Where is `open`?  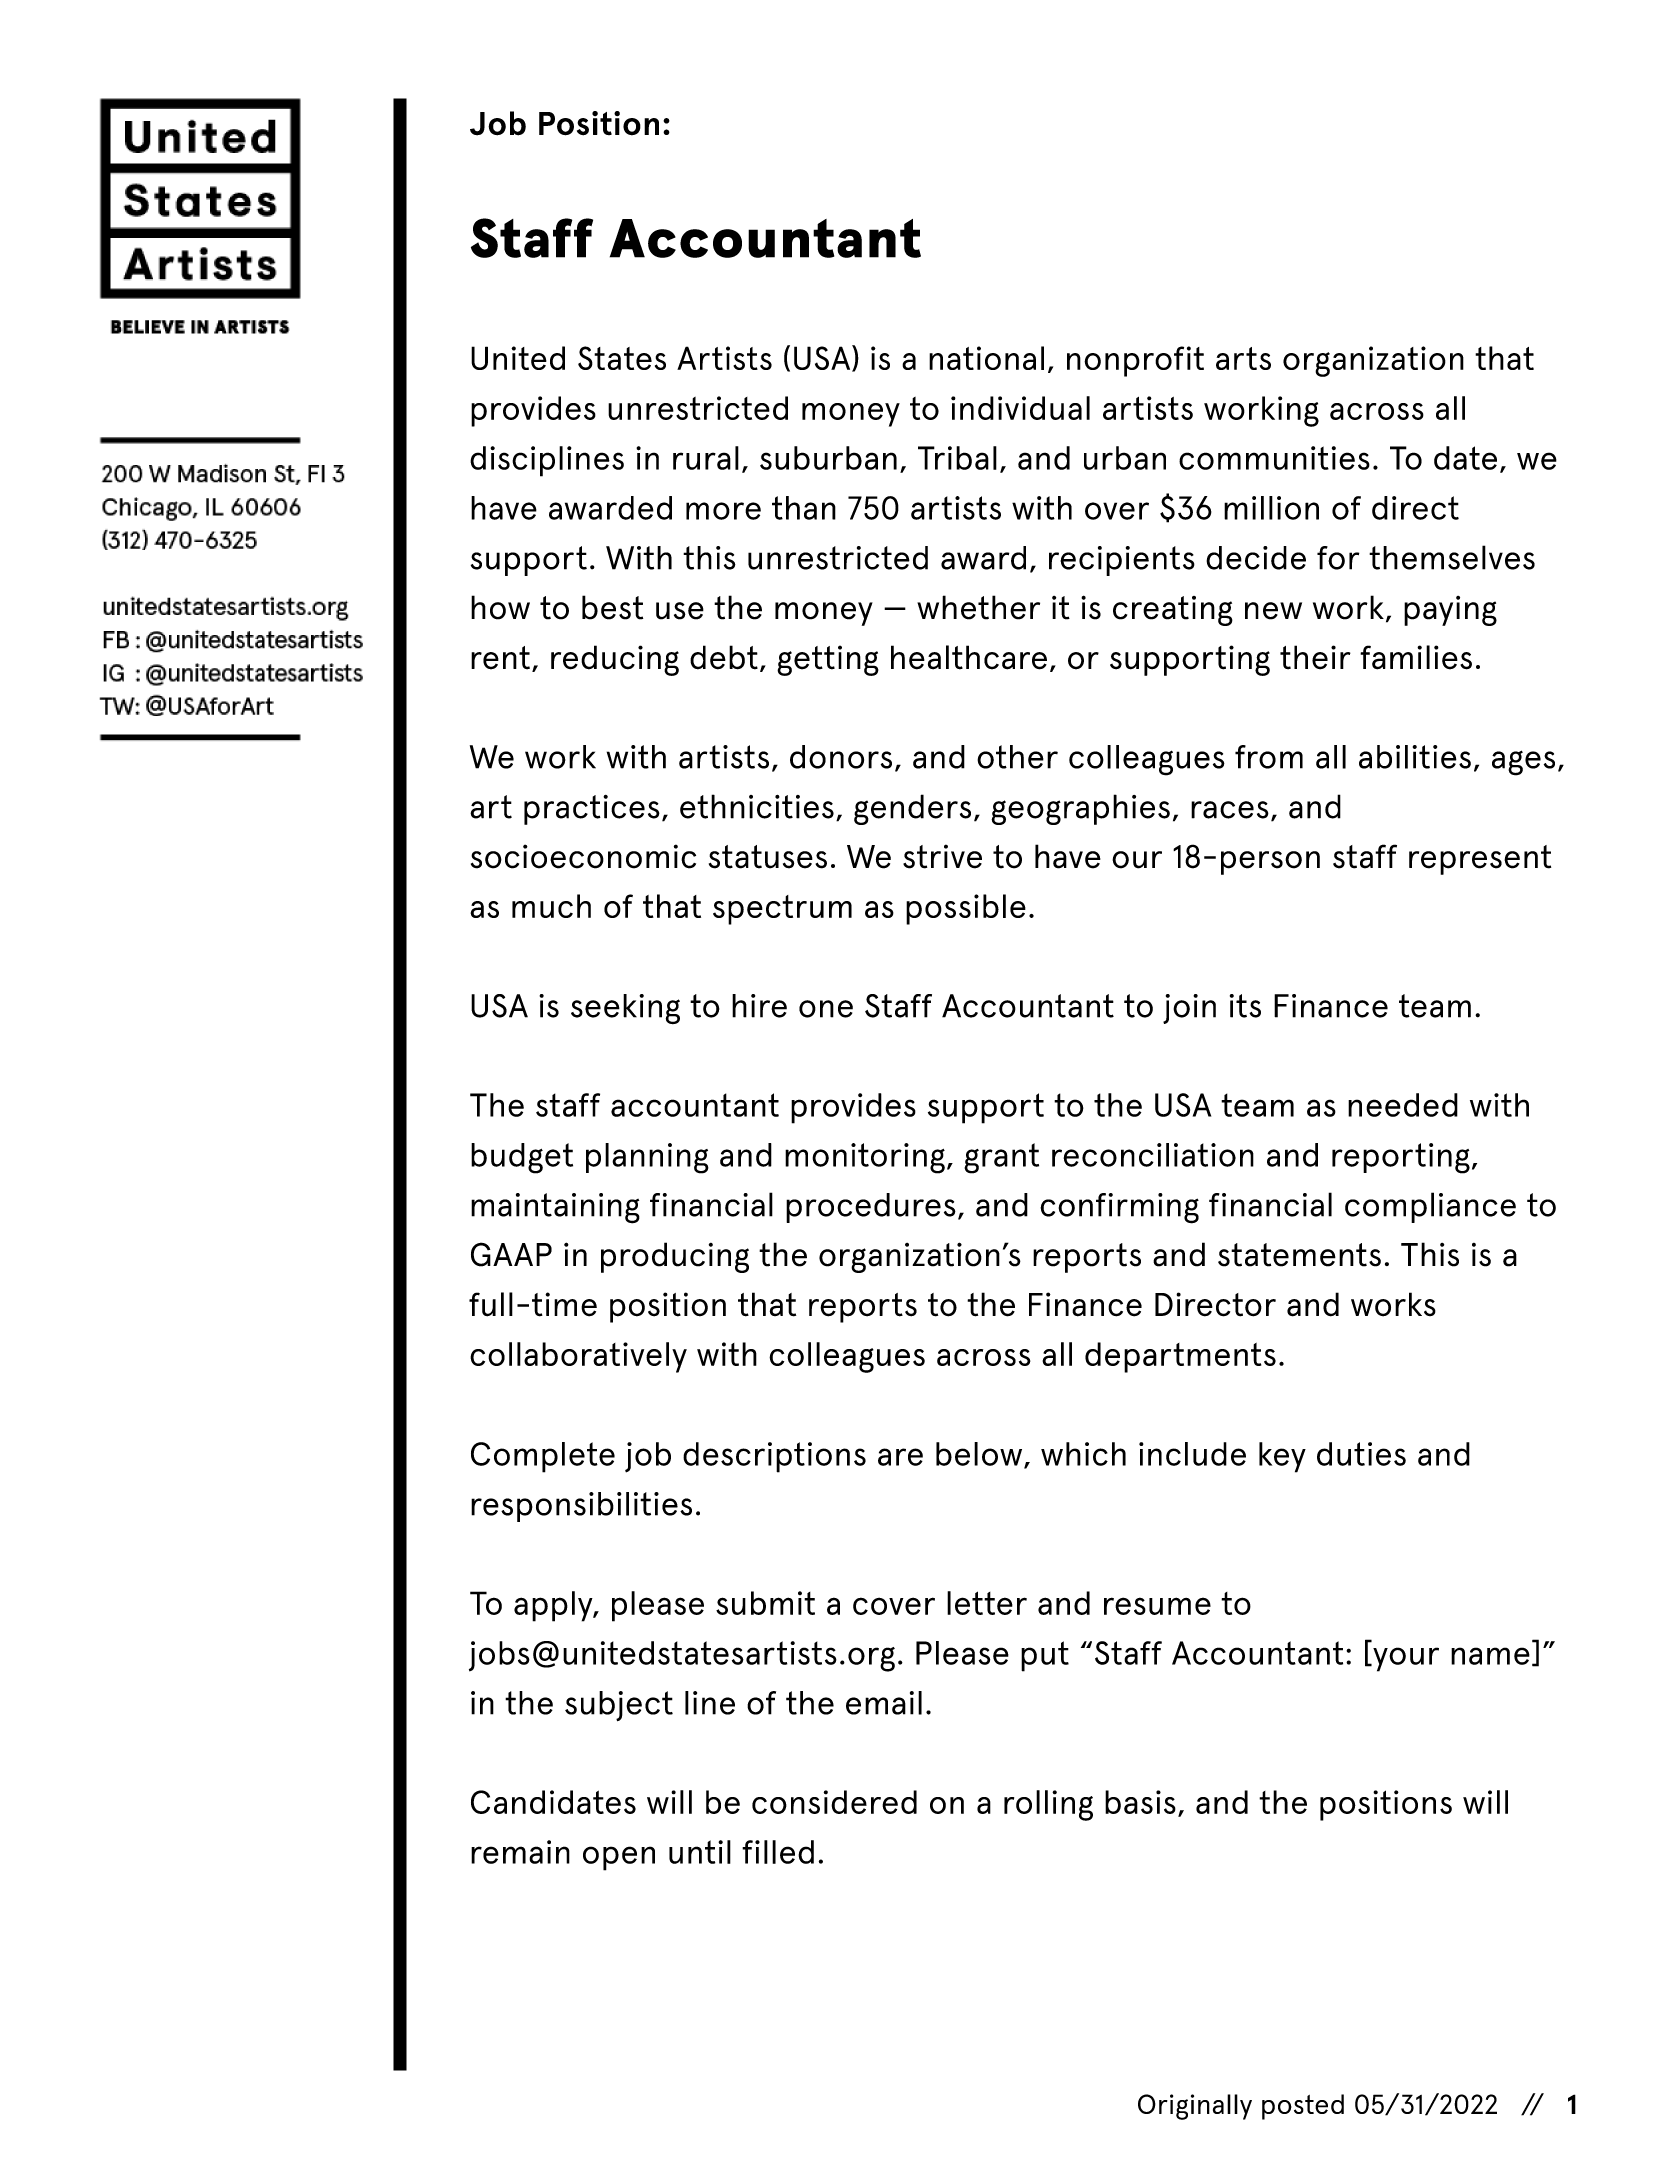 open is located at coordinates (619, 1858).
